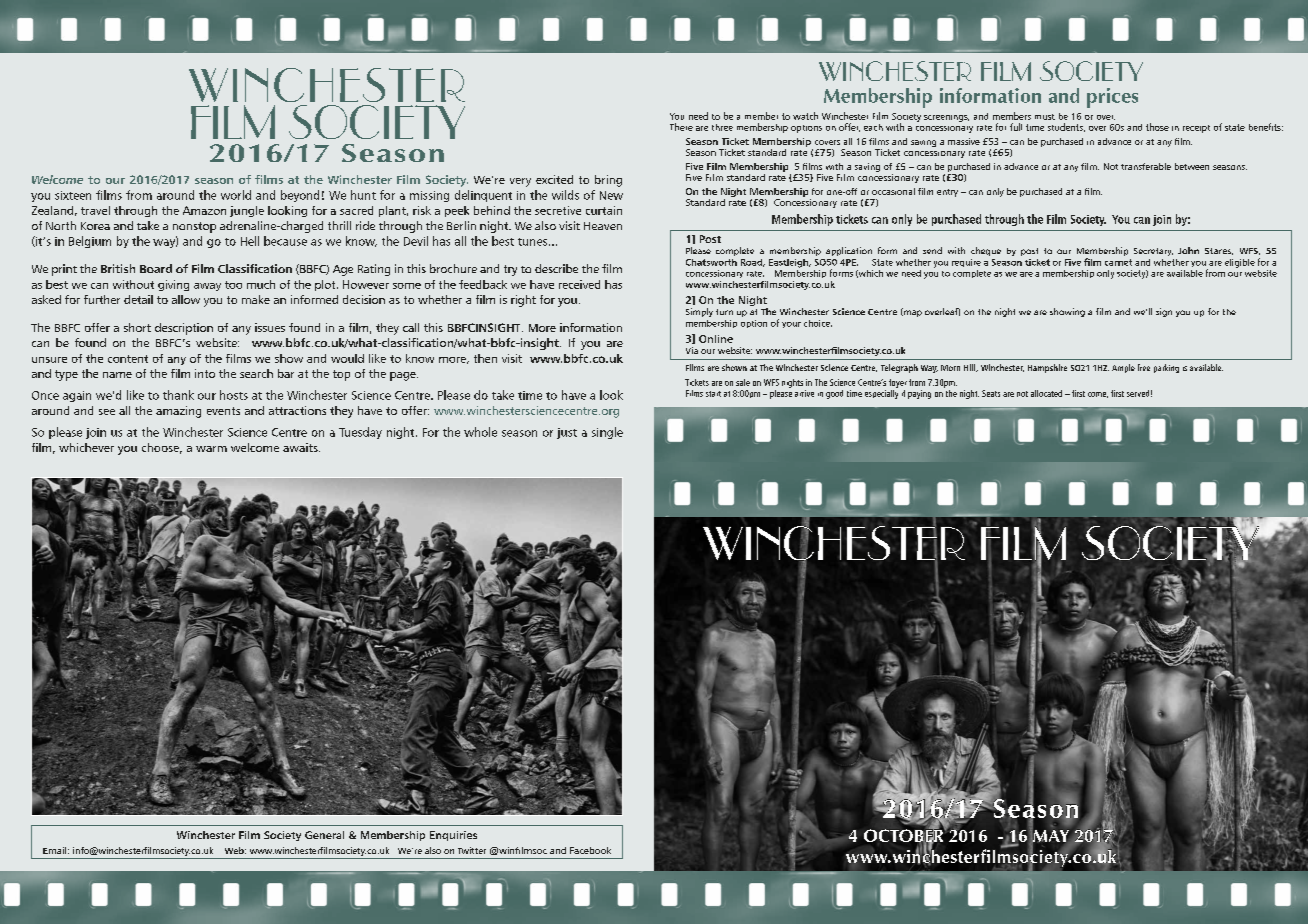 The height and width of the page is (924, 1308). Describe the element at coordinates (1046, 393) in the page. I see `allocated` at that location.
